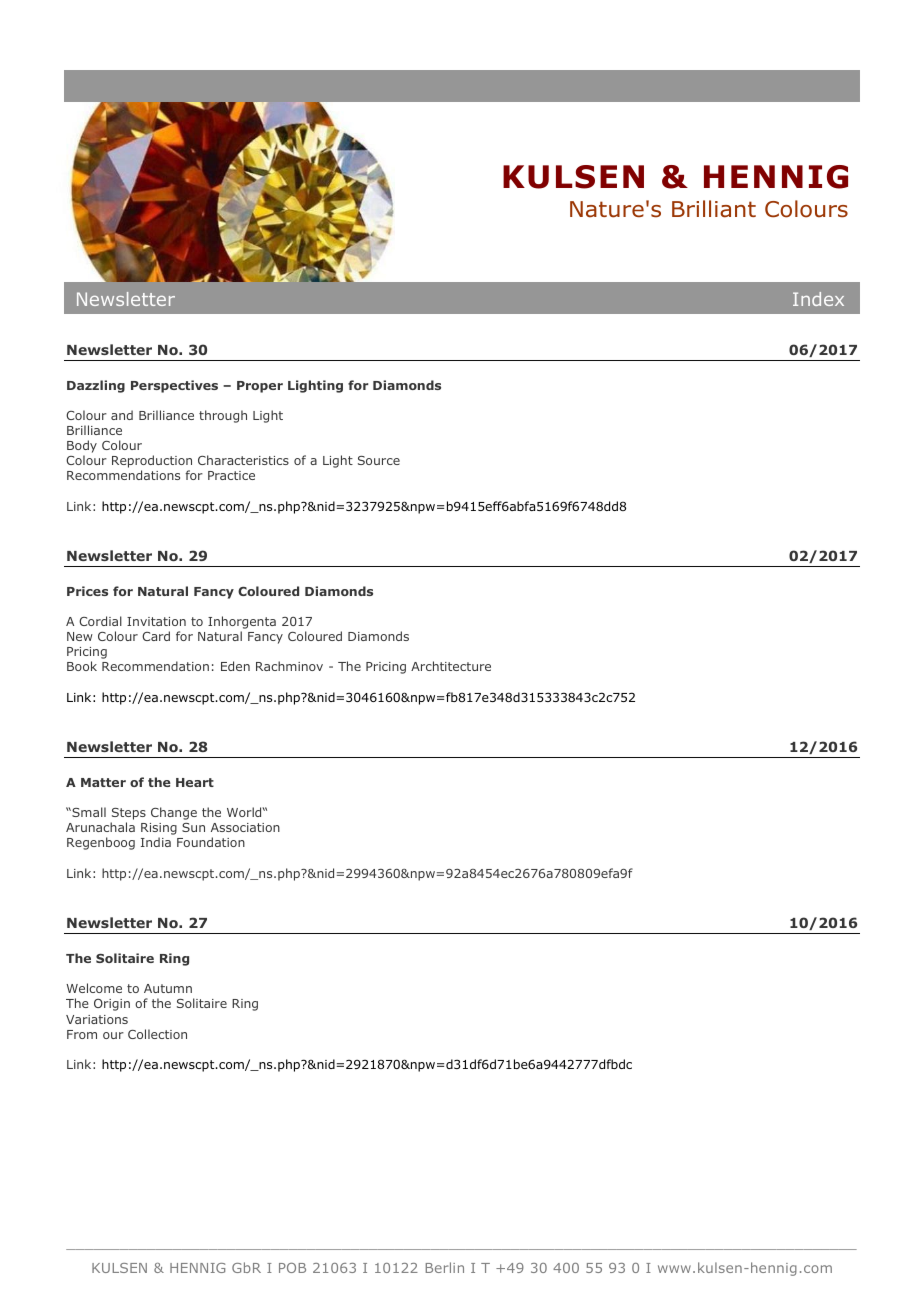  I want to click on Source, so click(379, 460).
